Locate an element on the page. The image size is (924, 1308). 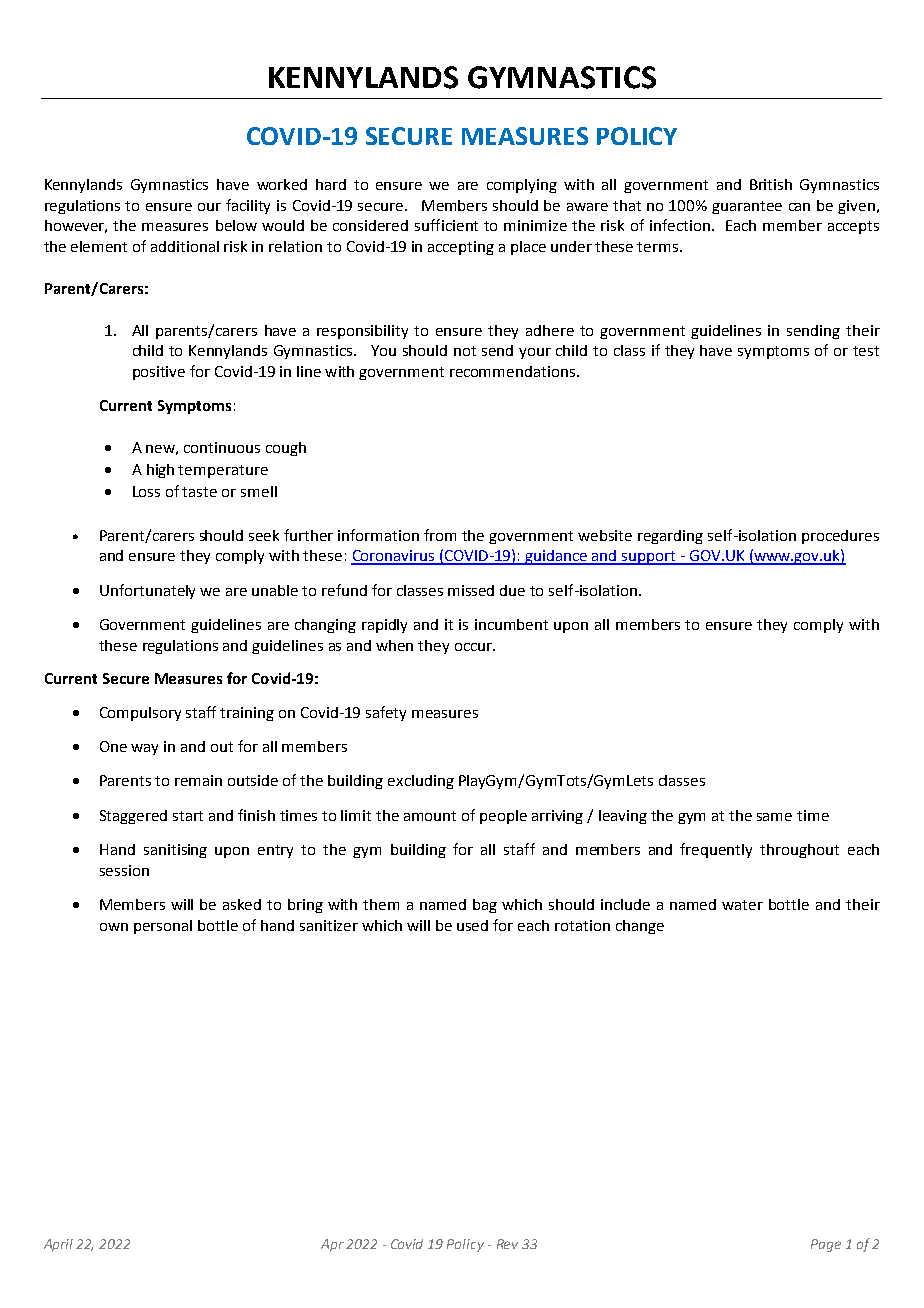
safety is located at coordinates (386, 713).
